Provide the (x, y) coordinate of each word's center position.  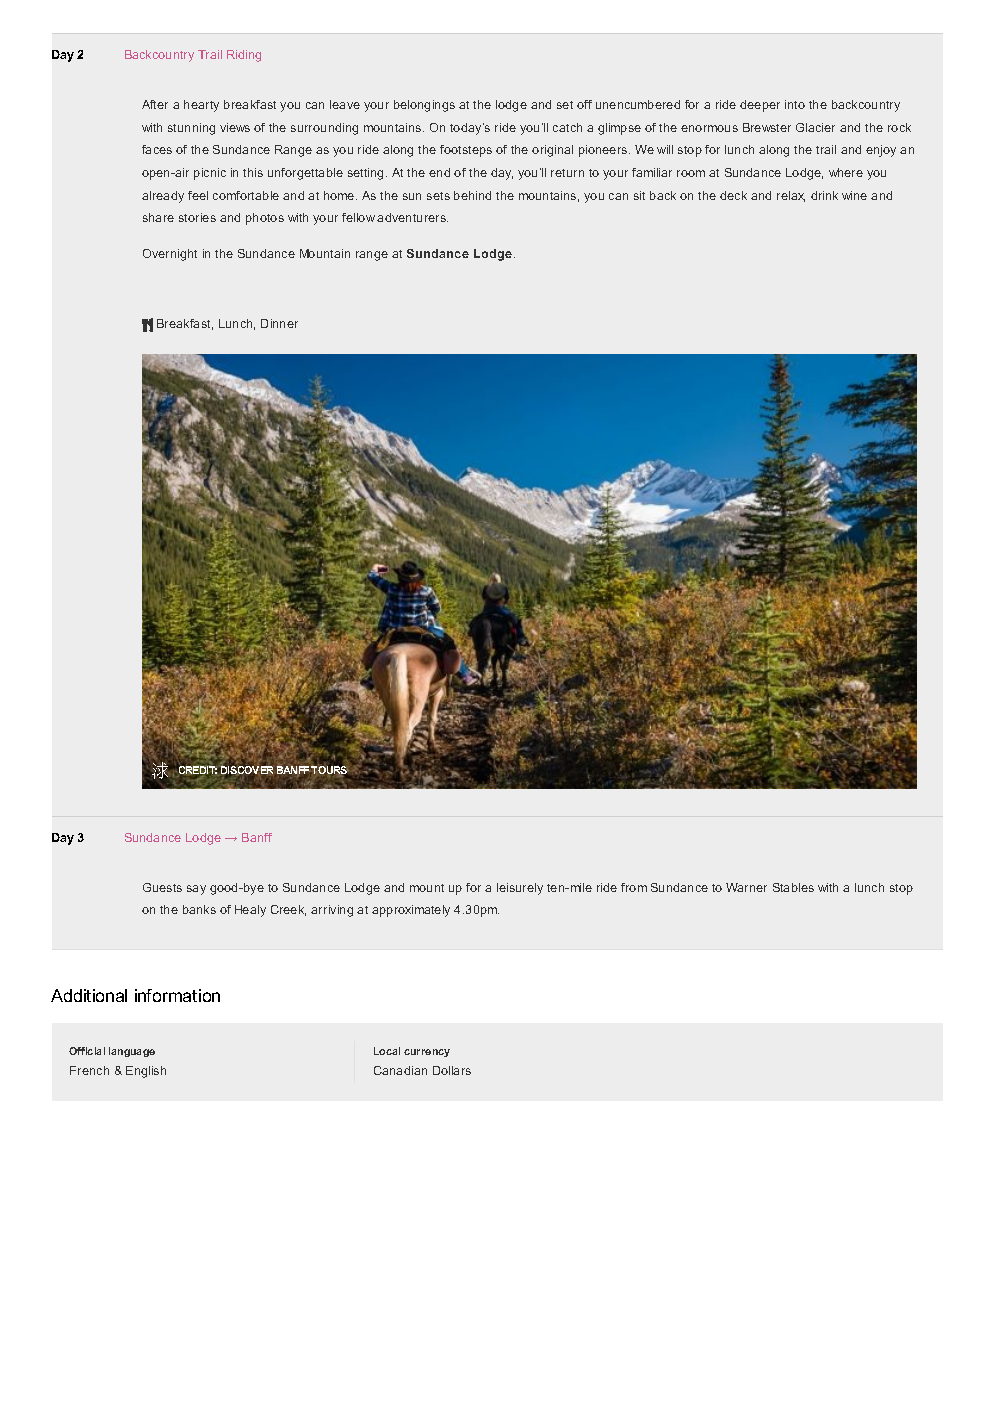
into (795, 104)
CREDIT (198, 770)
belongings (424, 106)
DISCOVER (247, 770)
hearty (201, 106)
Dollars (452, 1070)
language (132, 1052)
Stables (793, 887)
